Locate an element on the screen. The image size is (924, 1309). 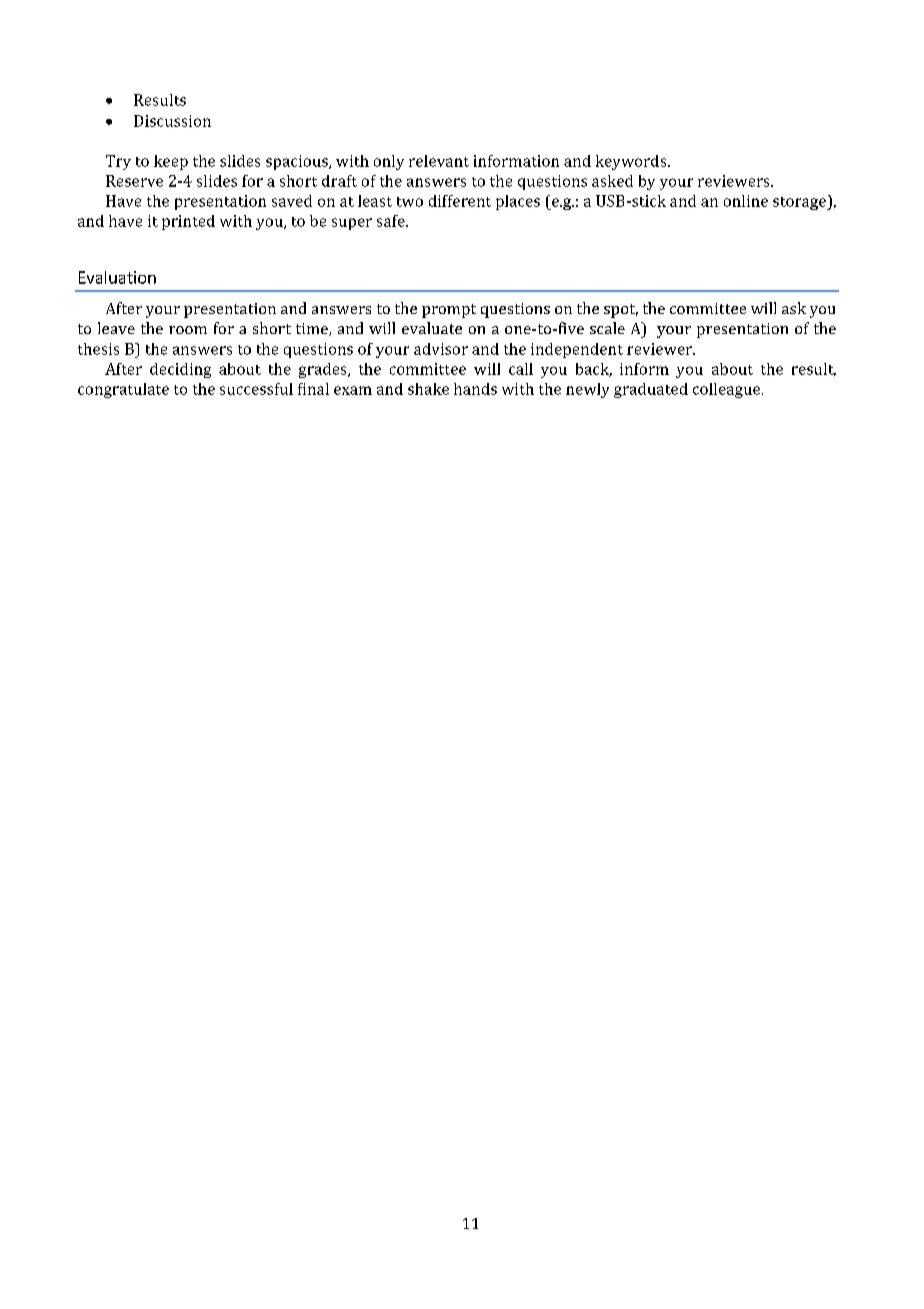
shake is located at coordinates (428, 389).
